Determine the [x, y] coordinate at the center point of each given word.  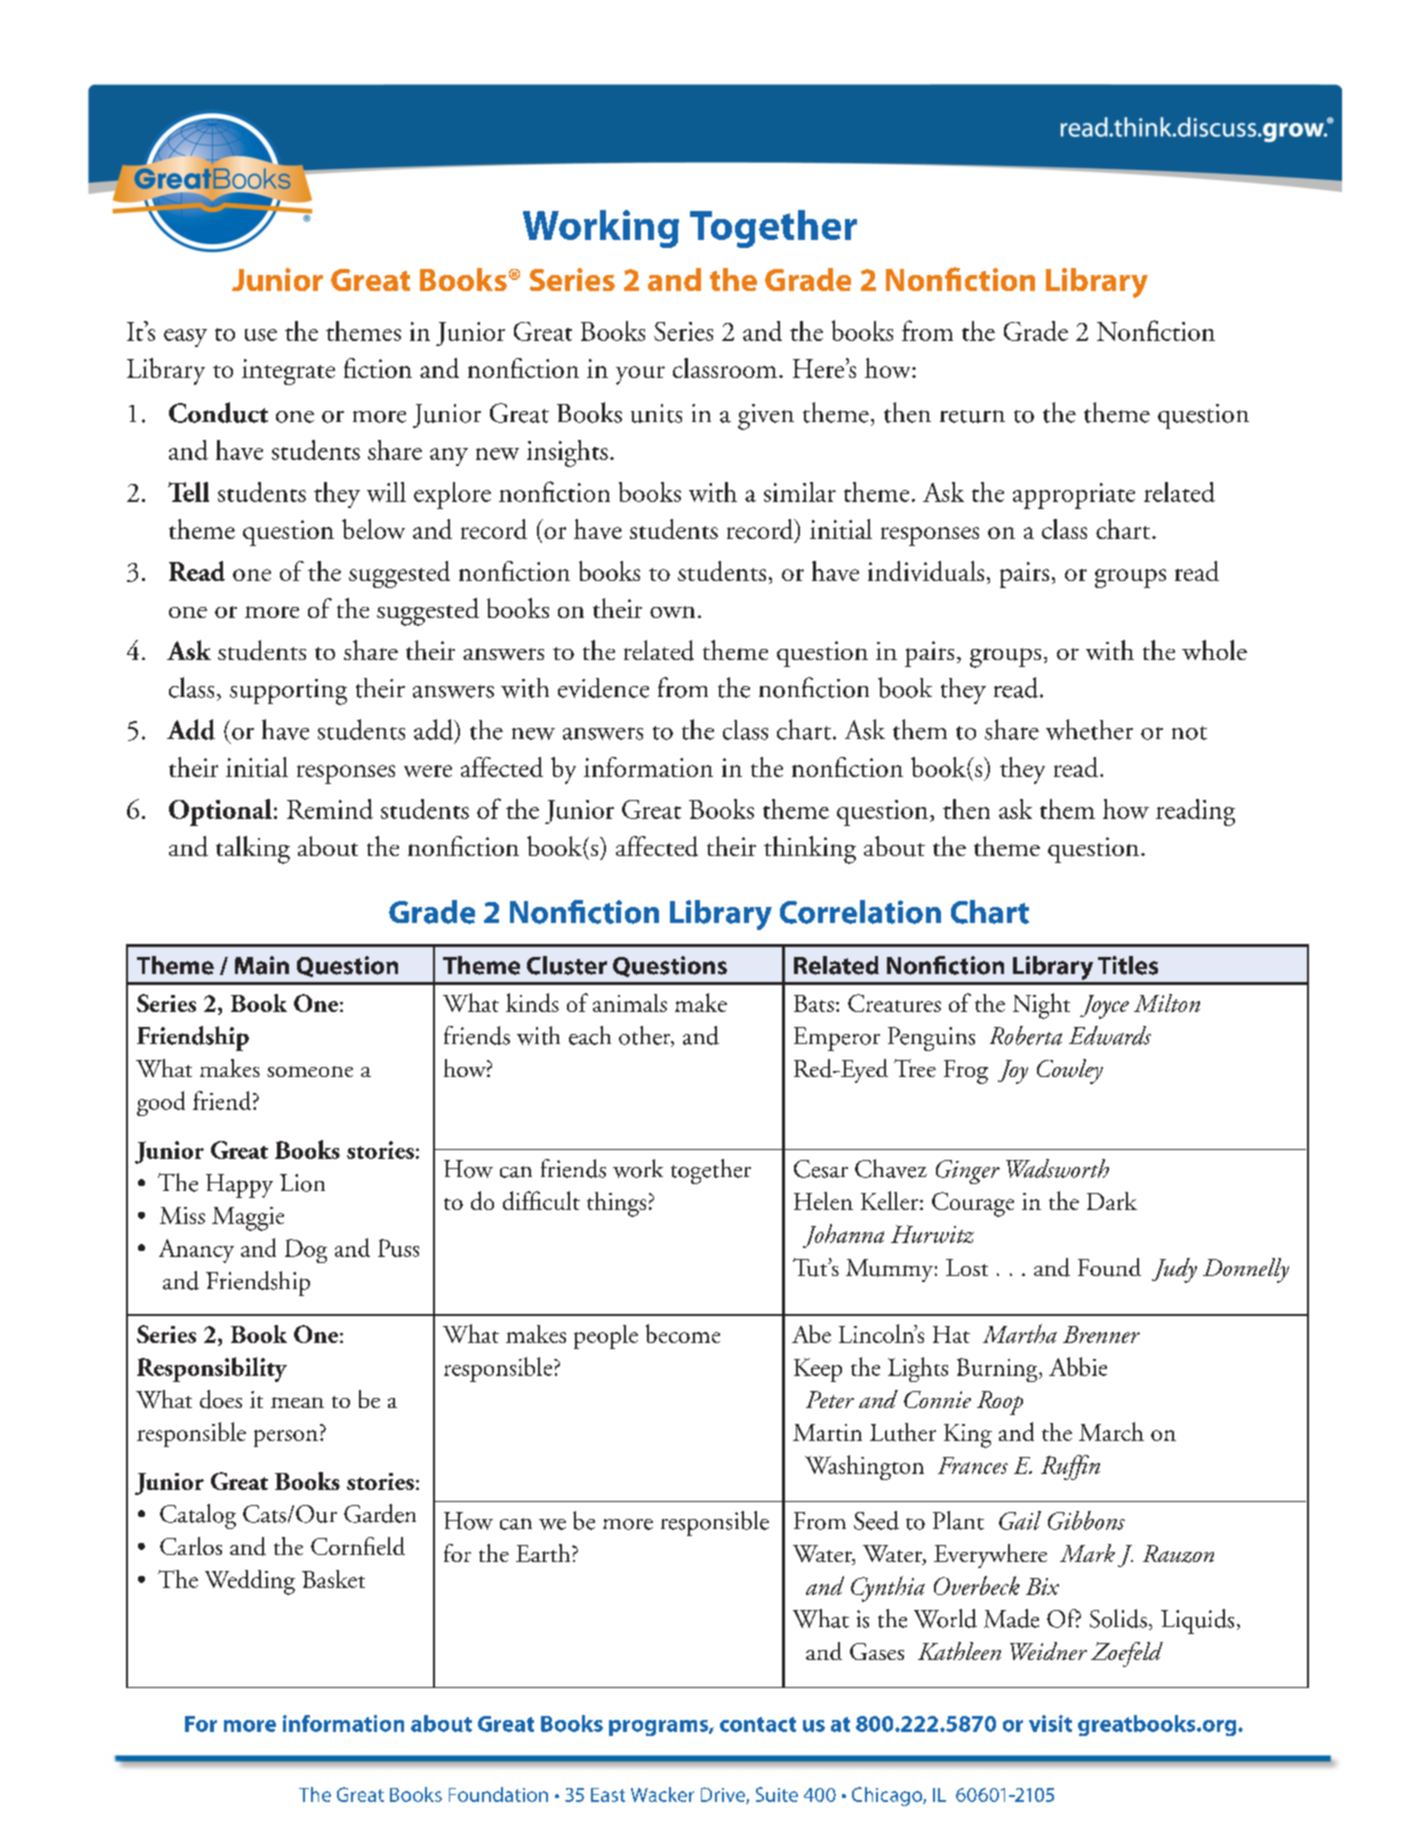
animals [630, 1003]
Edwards [1110, 1035]
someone [310, 1071]
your [640, 375]
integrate [288, 372]
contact [758, 1724]
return [972, 416]
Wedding [250, 1582]
